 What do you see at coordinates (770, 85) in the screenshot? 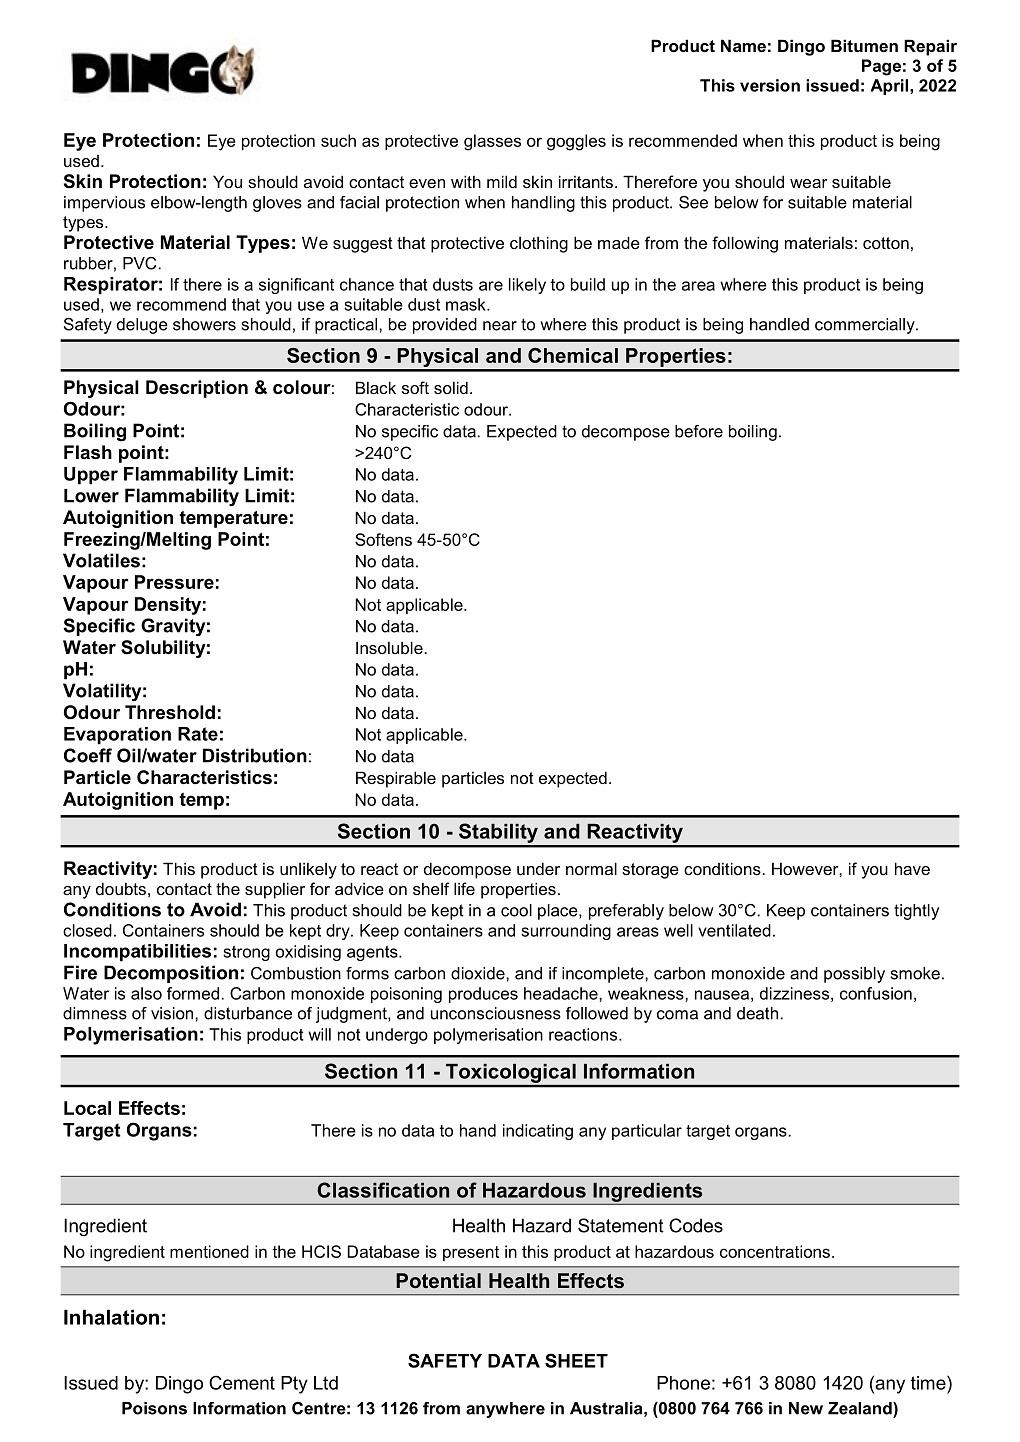
I see `version` at bounding box center [770, 85].
